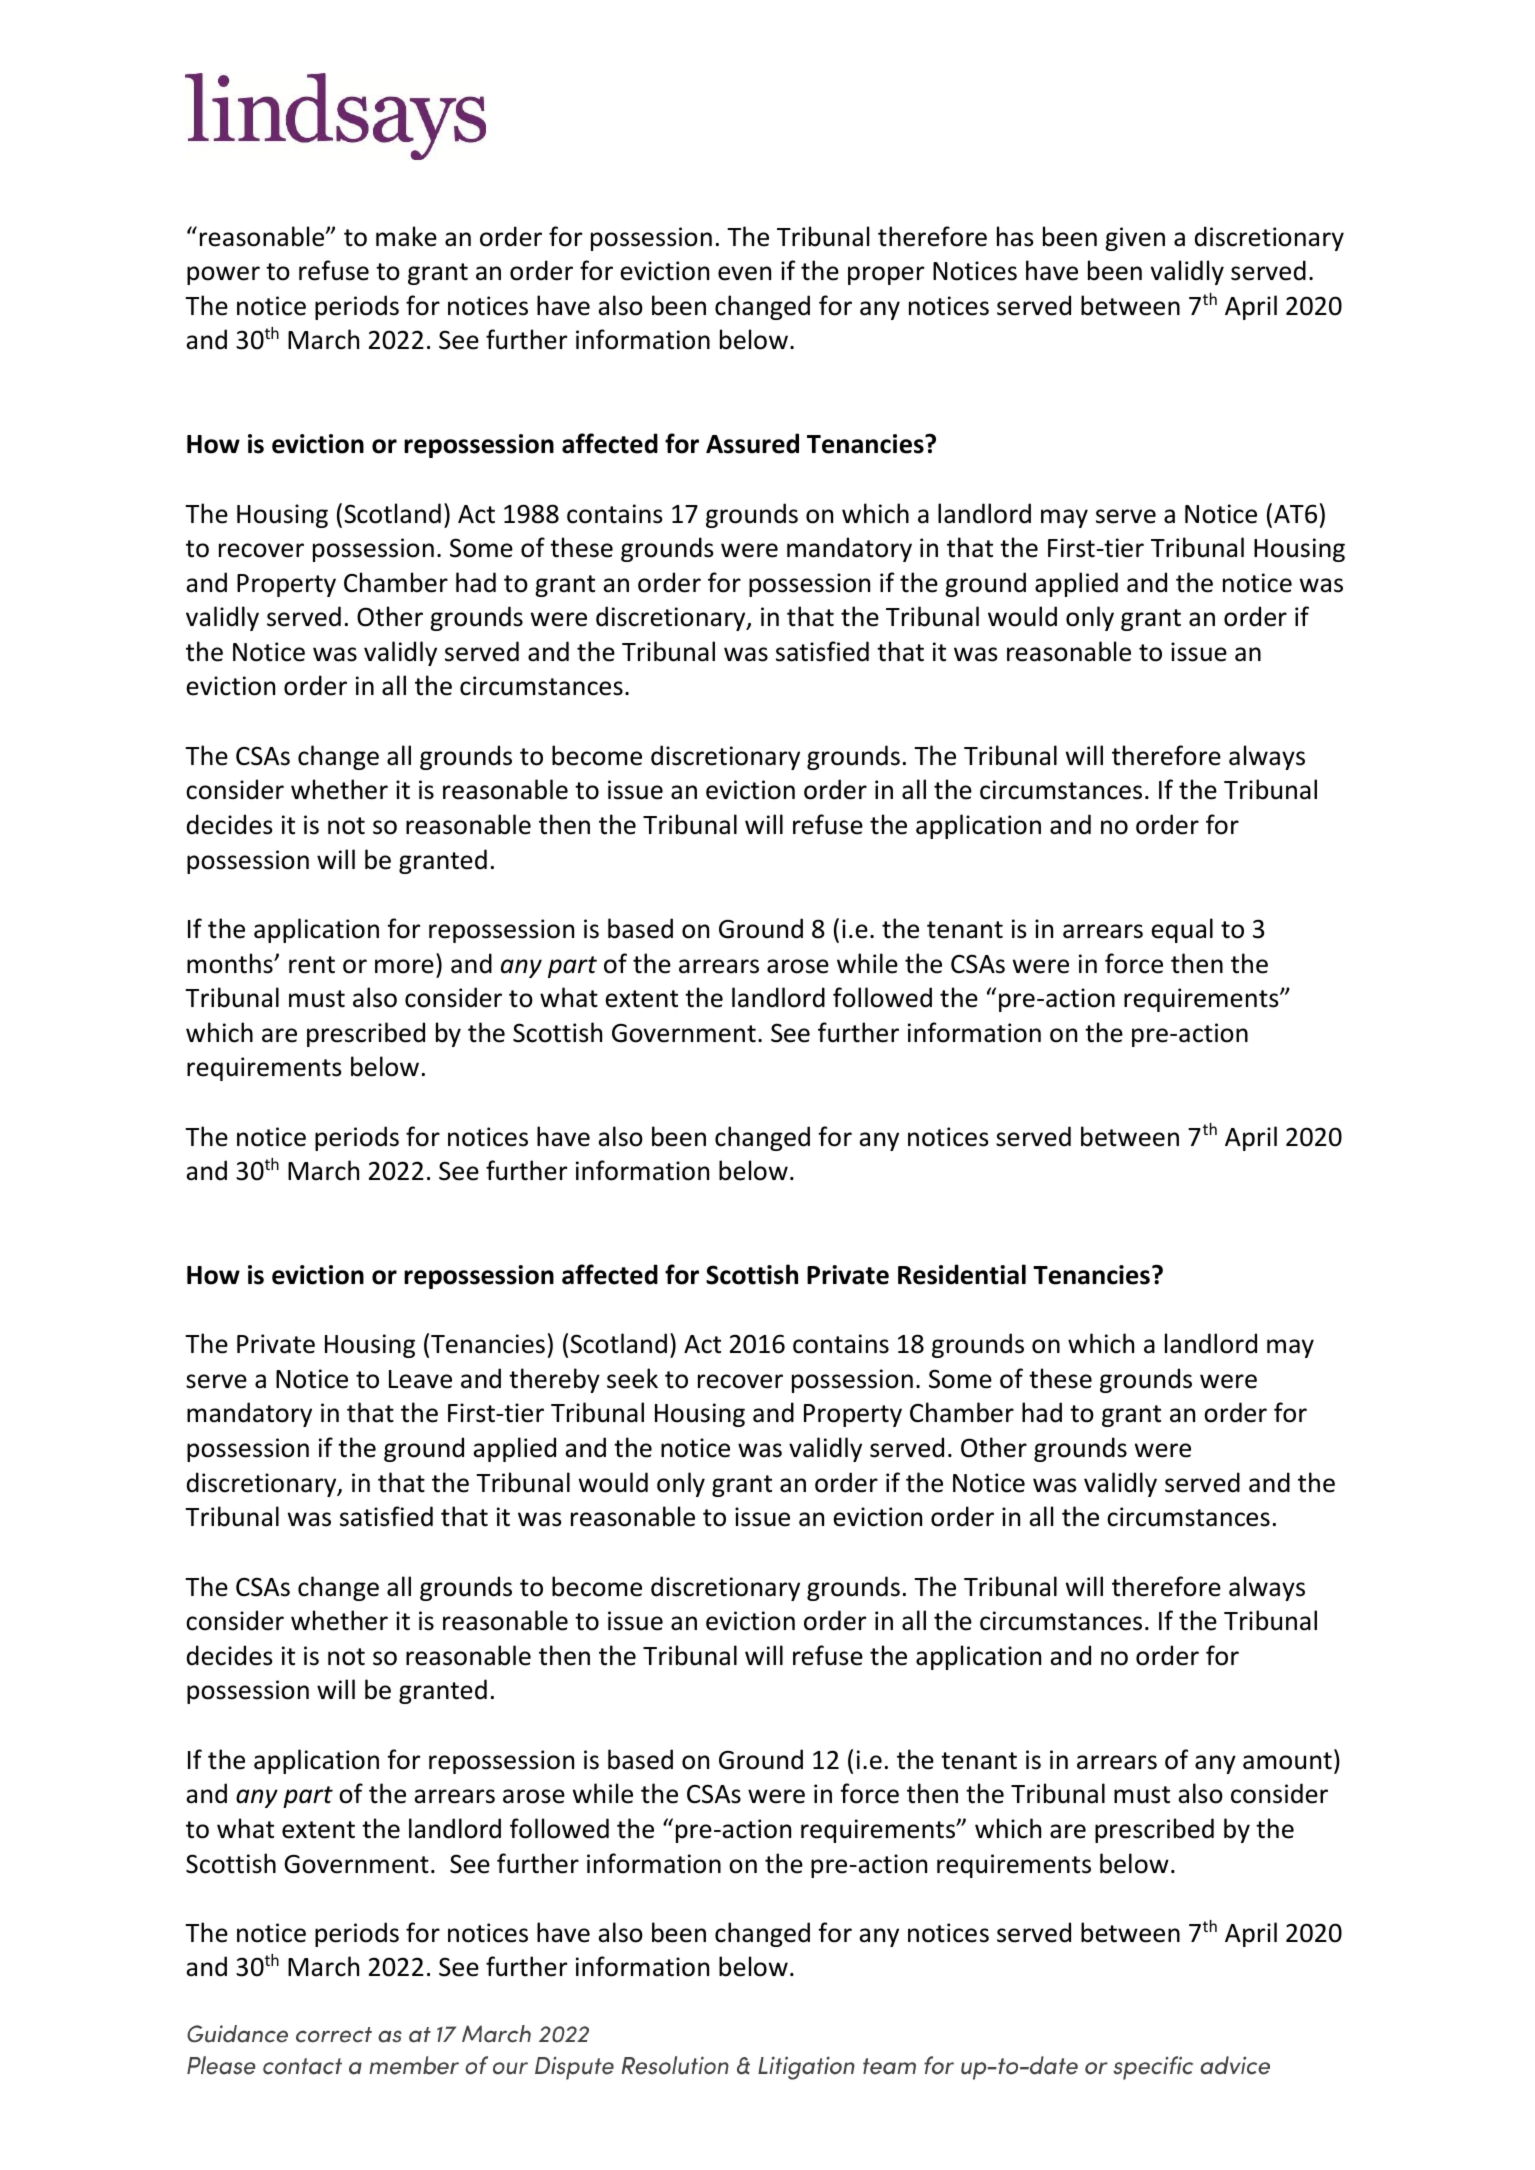 Image resolution: width=1535 pixels, height=2170 pixels. Describe the element at coordinates (752, 443) in the screenshot. I see `Assured` at that location.
